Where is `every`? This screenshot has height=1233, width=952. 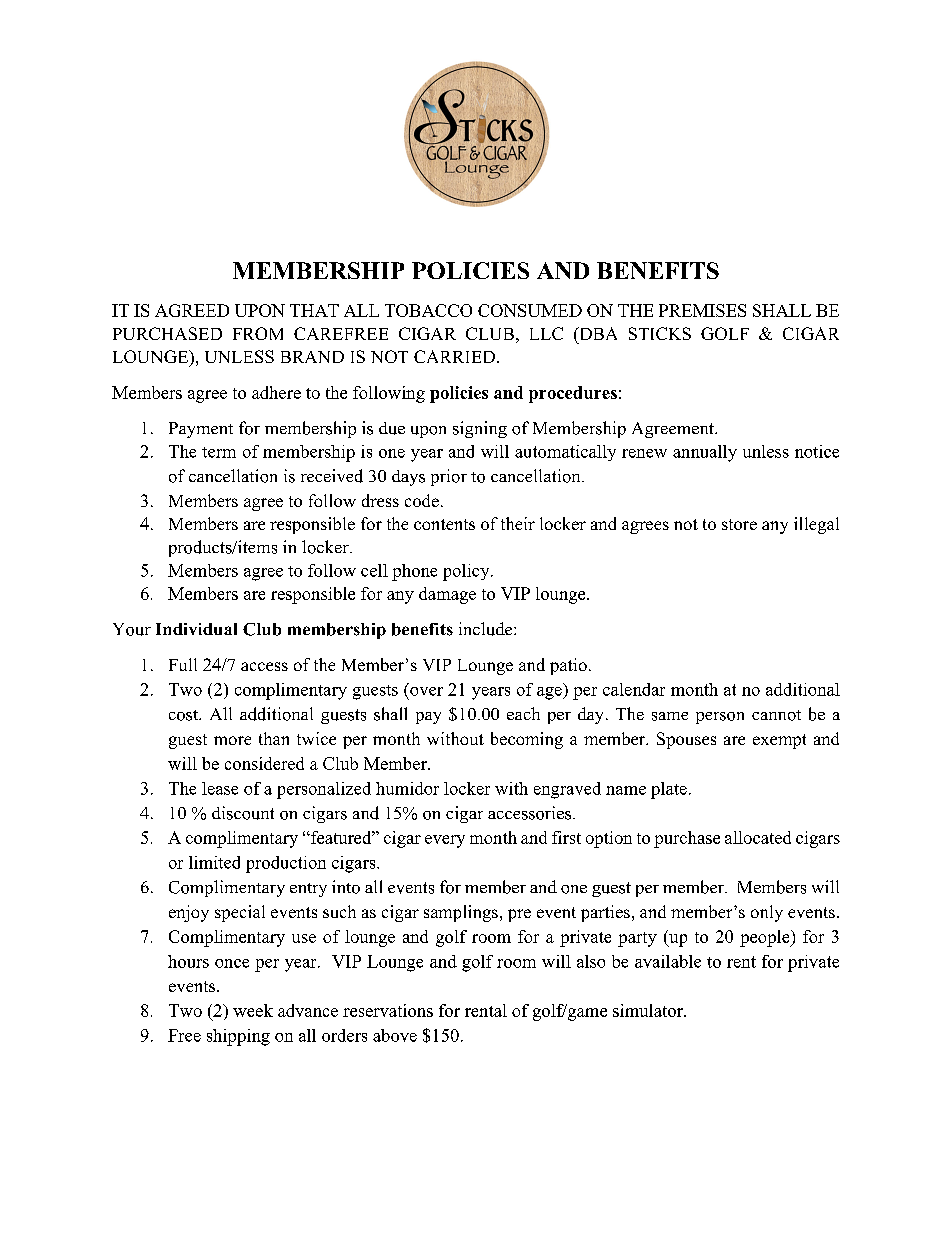
every is located at coordinates (445, 841).
